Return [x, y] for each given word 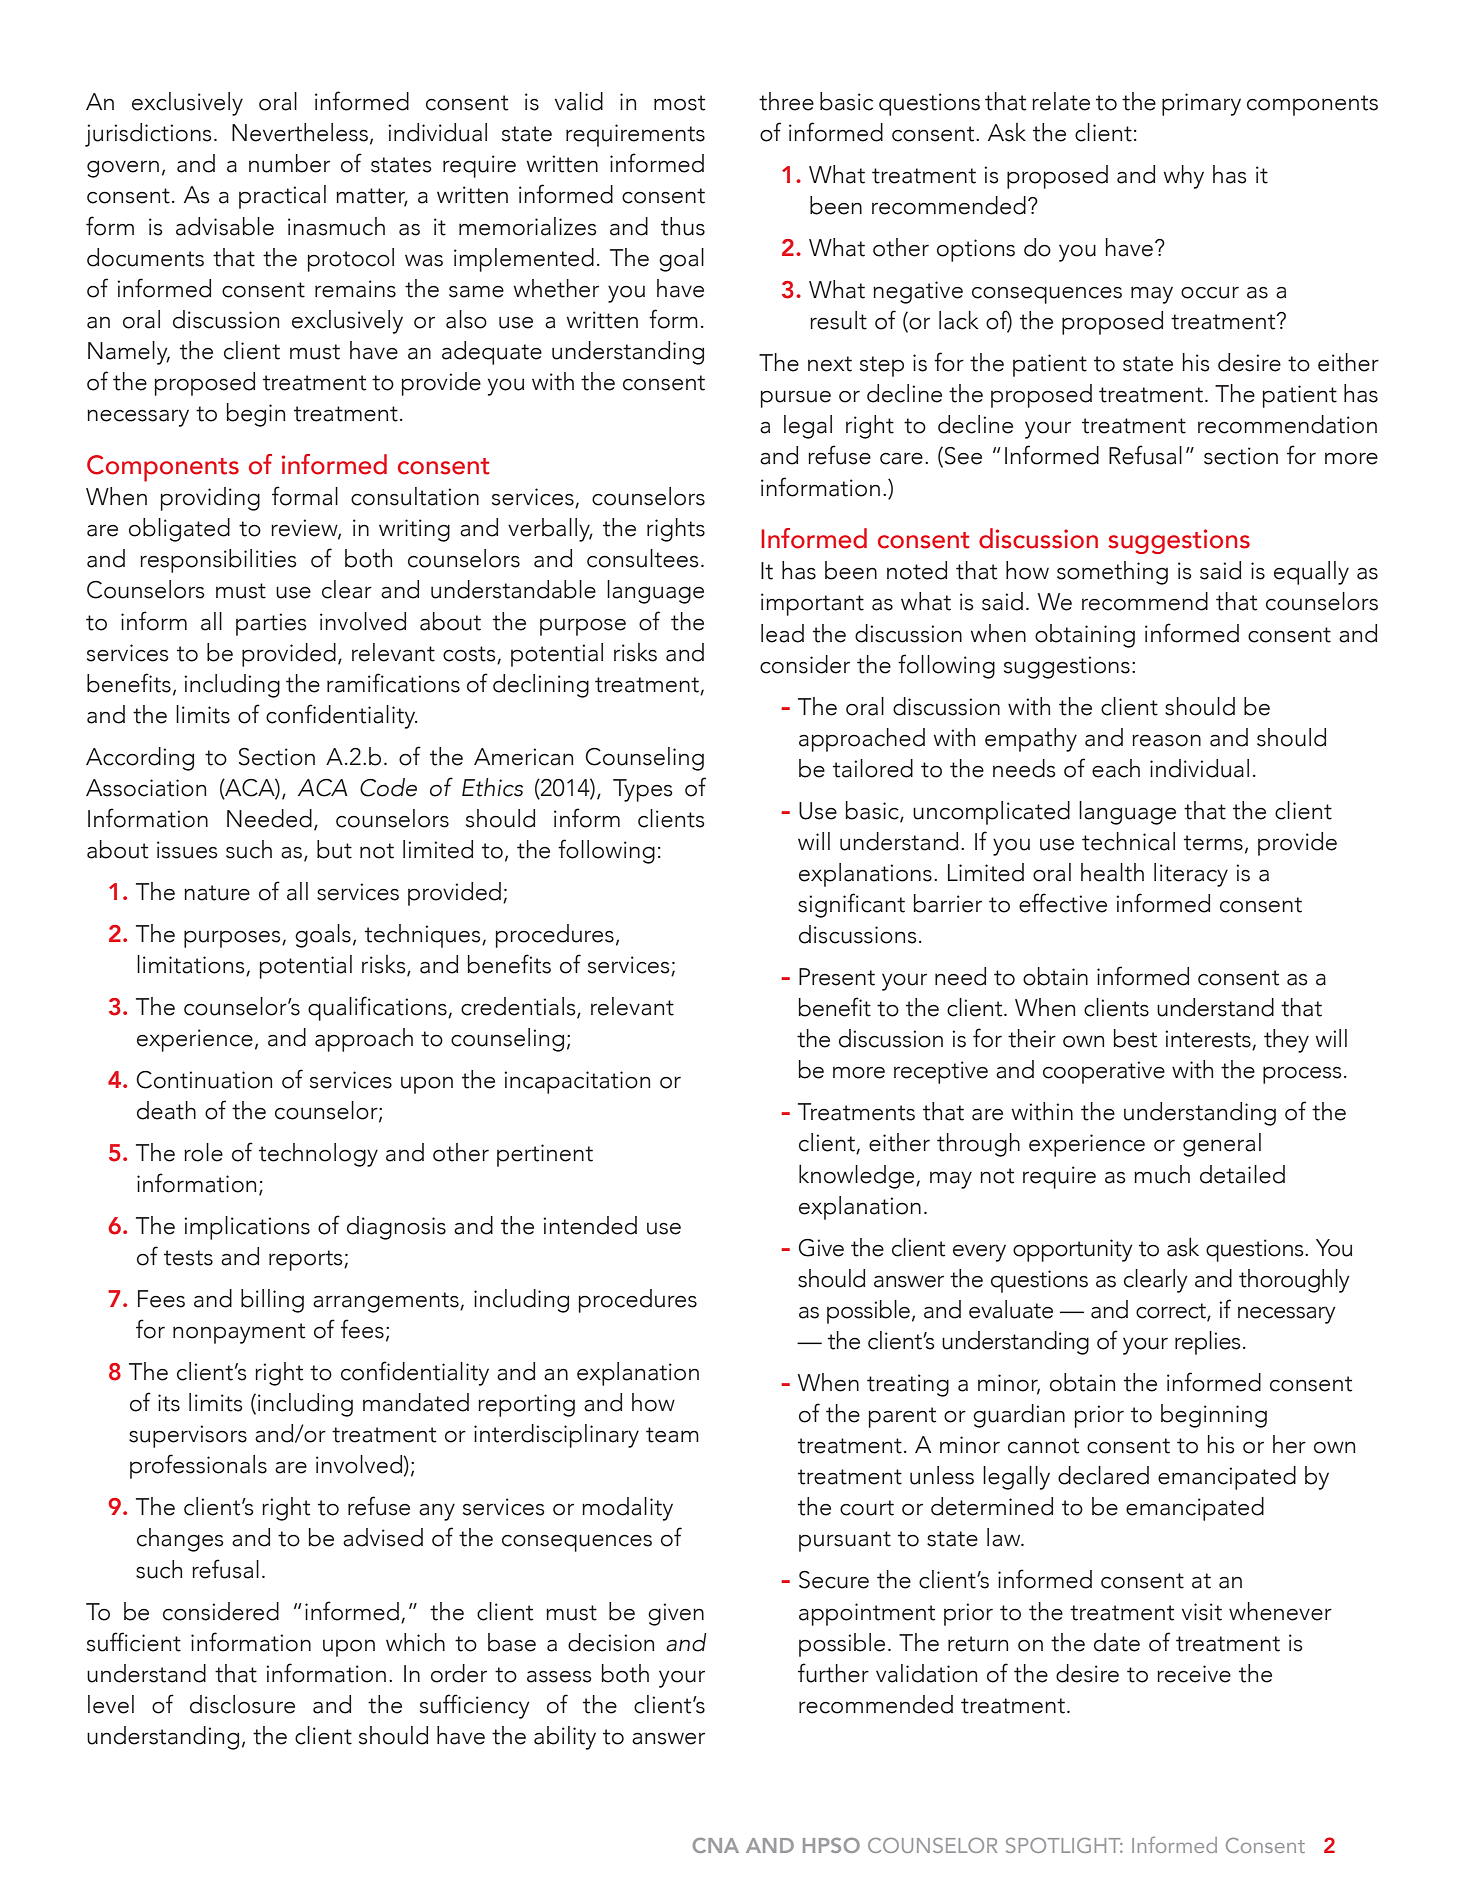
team [672, 1435]
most [679, 103]
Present [837, 977]
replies [1207, 1343]
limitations [192, 965]
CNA [716, 1845]
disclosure [242, 1704]
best [1135, 1038]
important [812, 604]
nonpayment [239, 1333]
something [1112, 573]
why [1184, 177]
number [289, 163]
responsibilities [218, 561]
